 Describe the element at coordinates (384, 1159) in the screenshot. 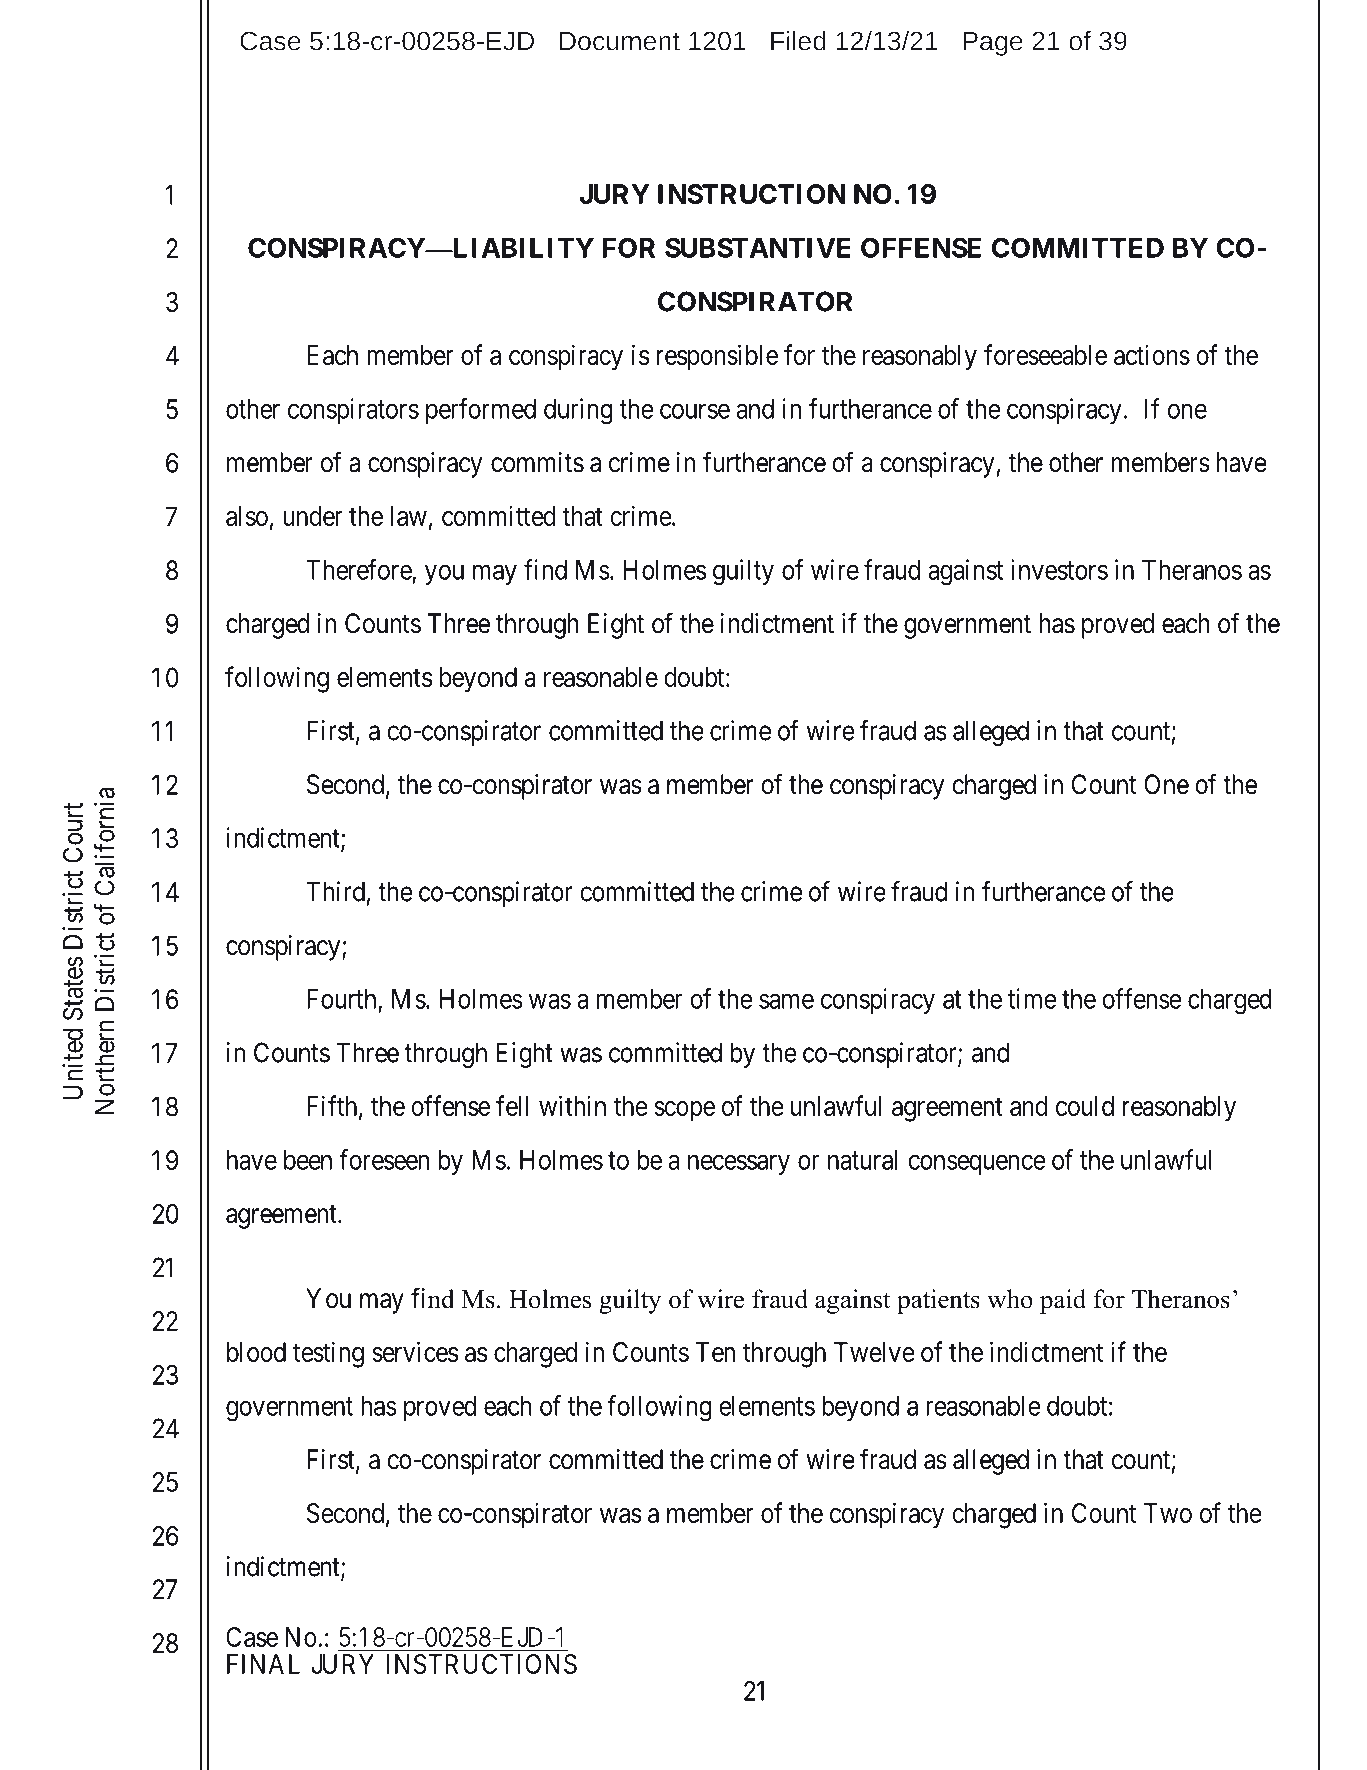

I see `foreseen` at that location.
